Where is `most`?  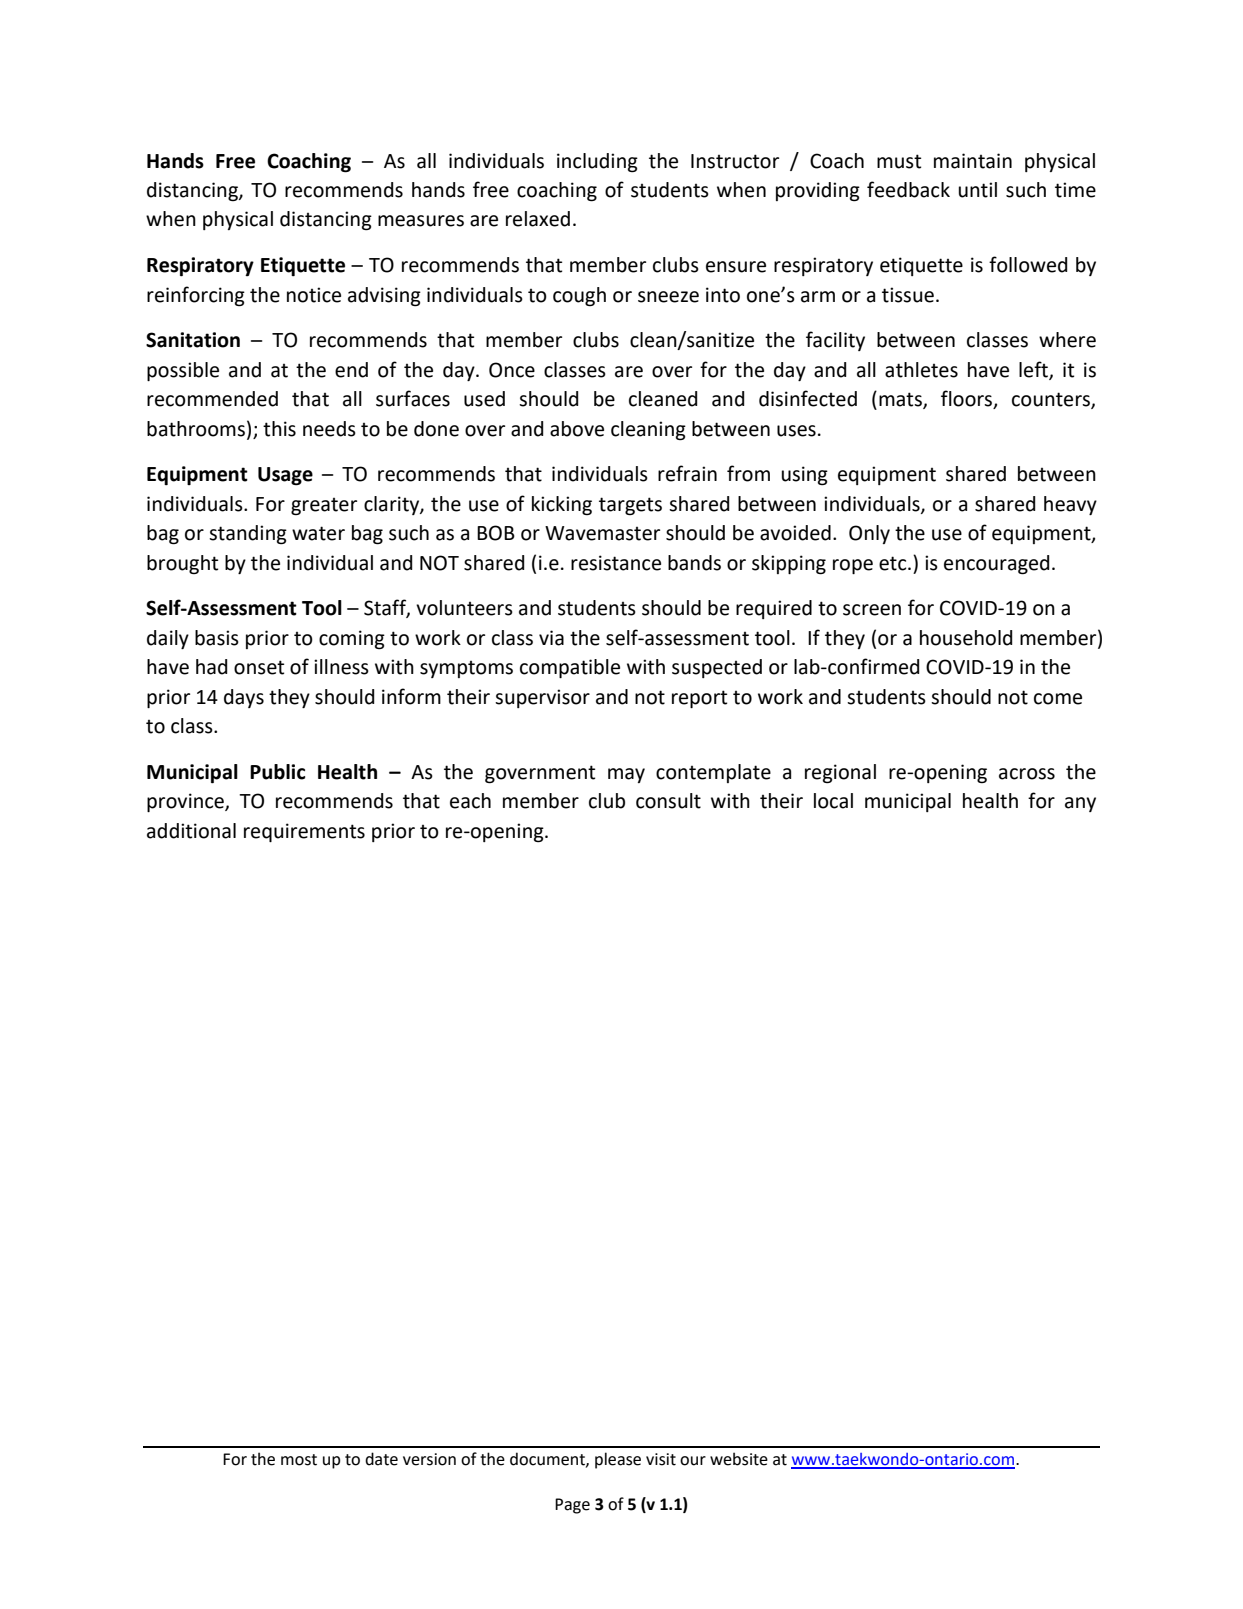
most is located at coordinates (299, 1460).
